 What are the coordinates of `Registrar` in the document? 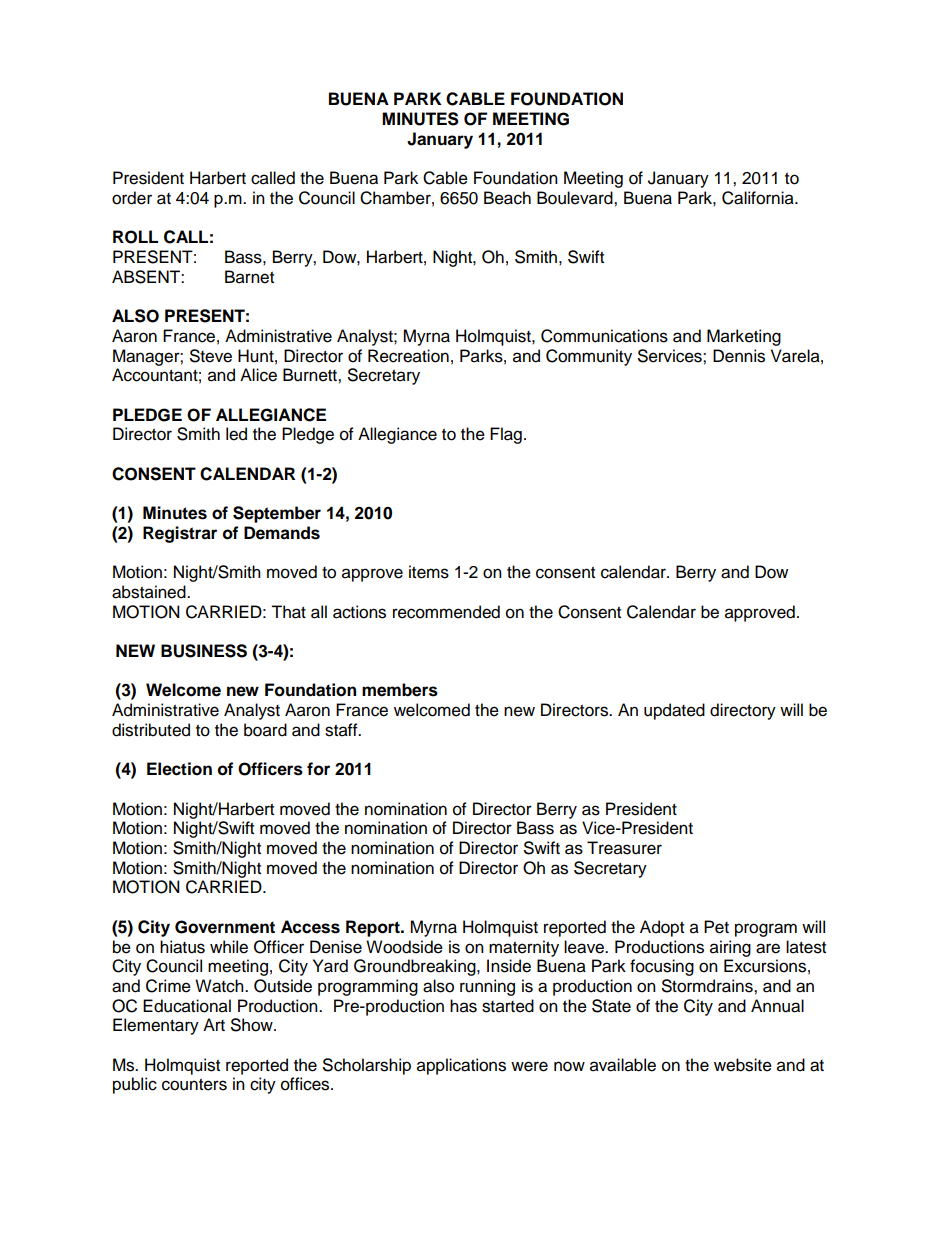 It's located at (180, 534).
